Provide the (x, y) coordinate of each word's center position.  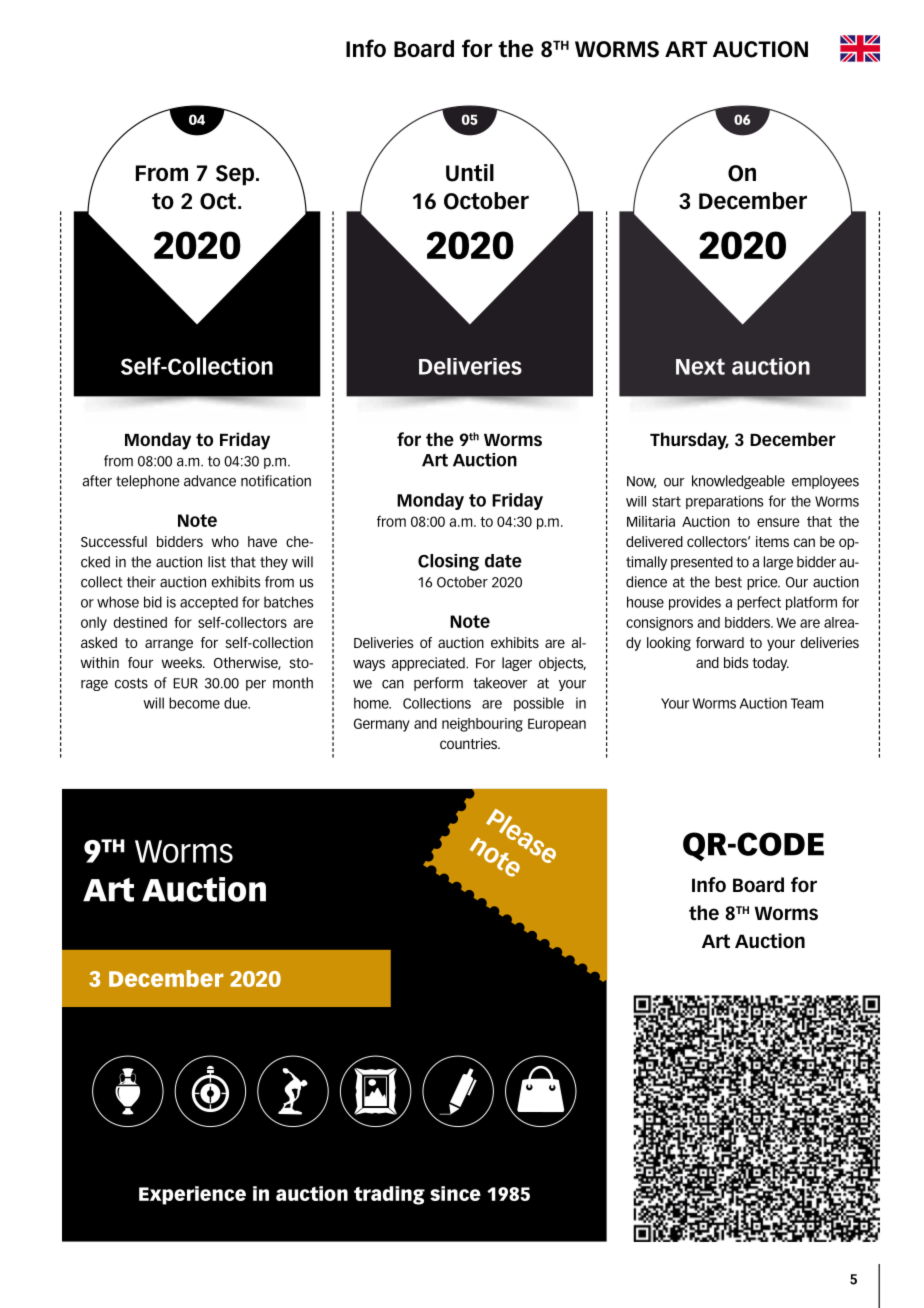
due (237, 703)
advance (210, 481)
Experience (192, 1195)
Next (700, 366)
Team (807, 703)
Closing (448, 562)
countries (470, 743)
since (455, 1193)
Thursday (689, 441)
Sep (236, 175)
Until (470, 173)
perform (438, 684)
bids (736, 662)
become (194, 703)
